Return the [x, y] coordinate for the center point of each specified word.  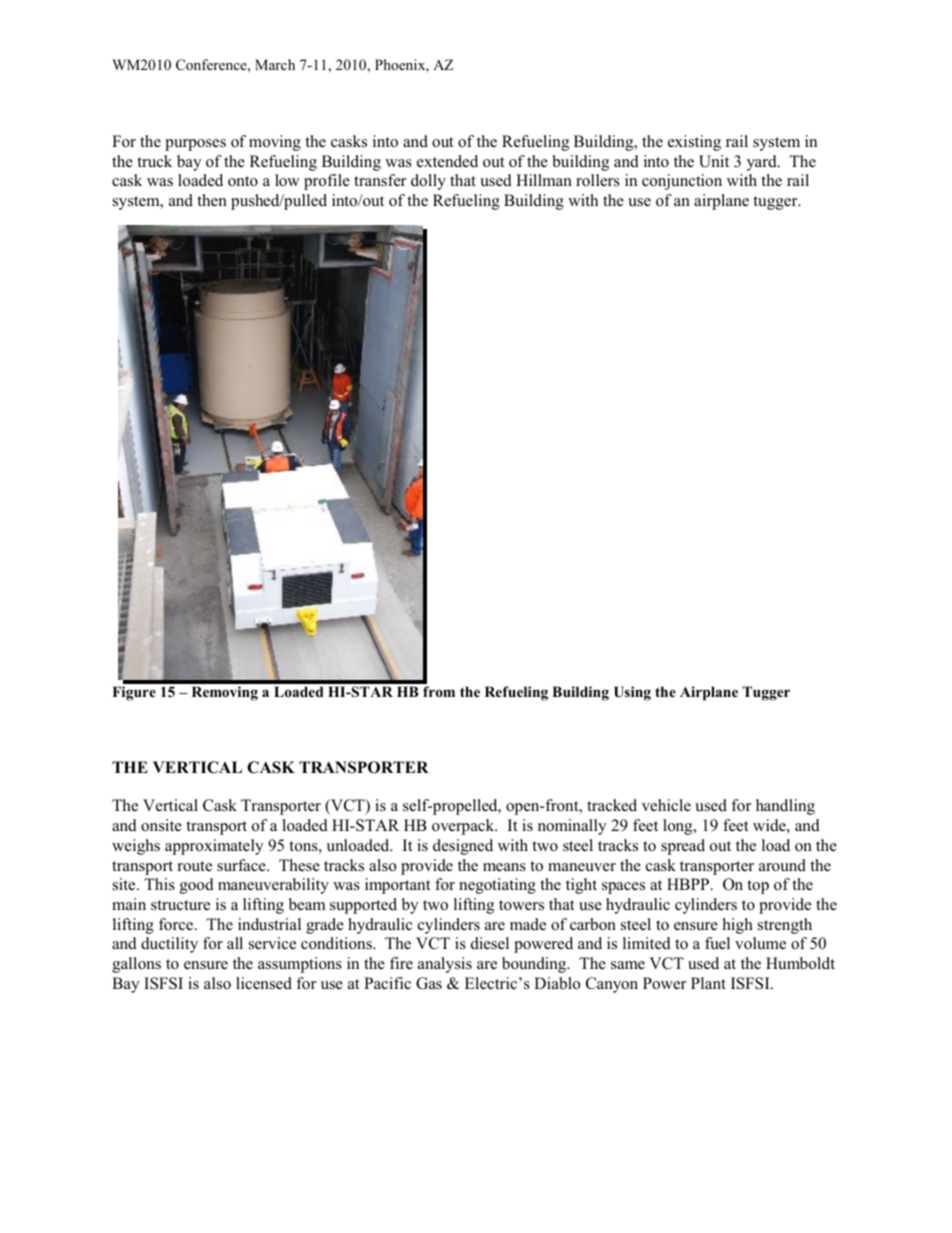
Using [632, 693]
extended [447, 161]
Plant [708, 983]
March [275, 64]
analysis [445, 965]
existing [694, 143]
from [439, 691]
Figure [134, 693]
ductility [169, 945]
